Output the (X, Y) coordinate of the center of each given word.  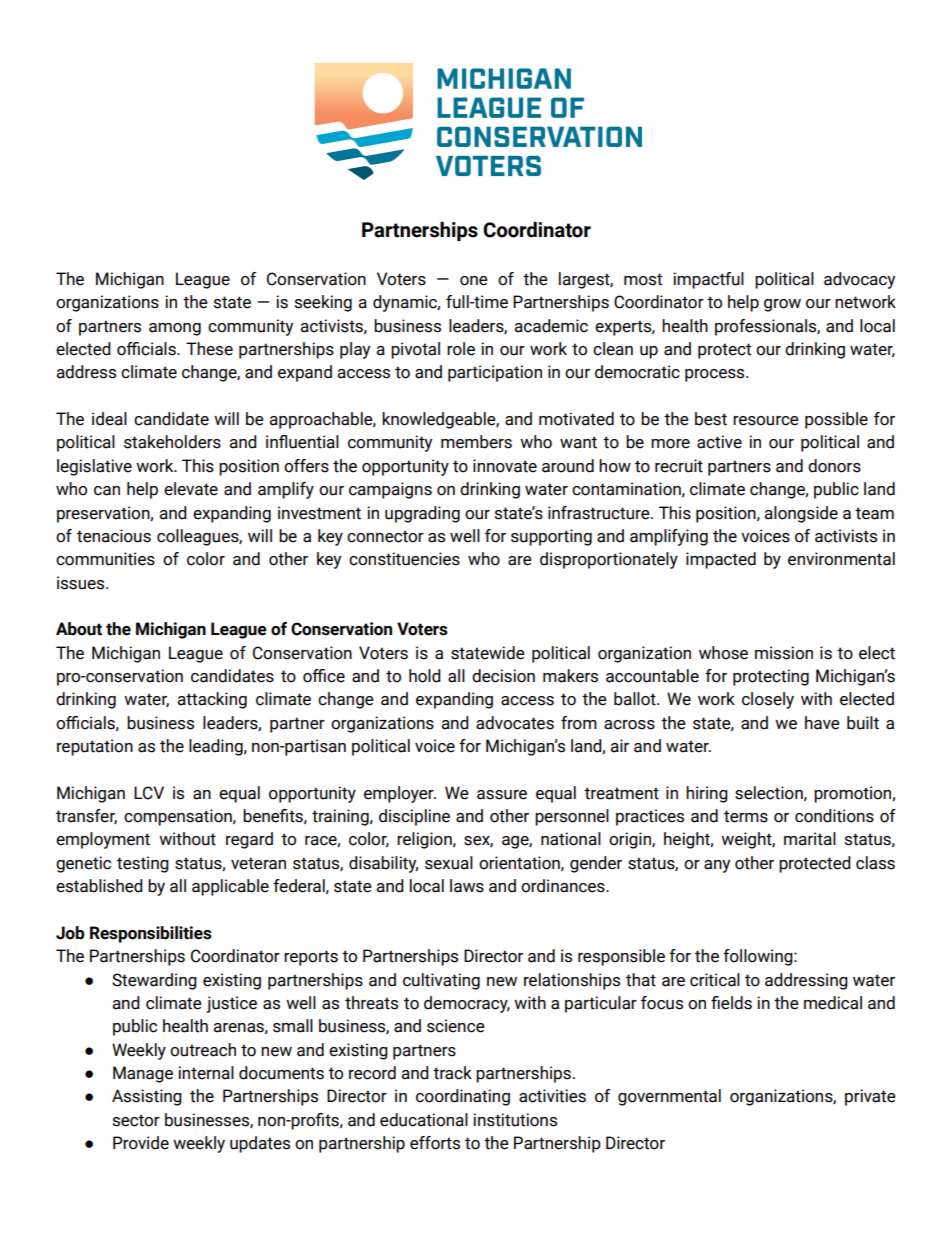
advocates (515, 723)
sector (136, 1120)
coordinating (463, 1097)
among (175, 329)
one (474, 281)
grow (782, 305)
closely (768, 700)
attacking (212, 700)
